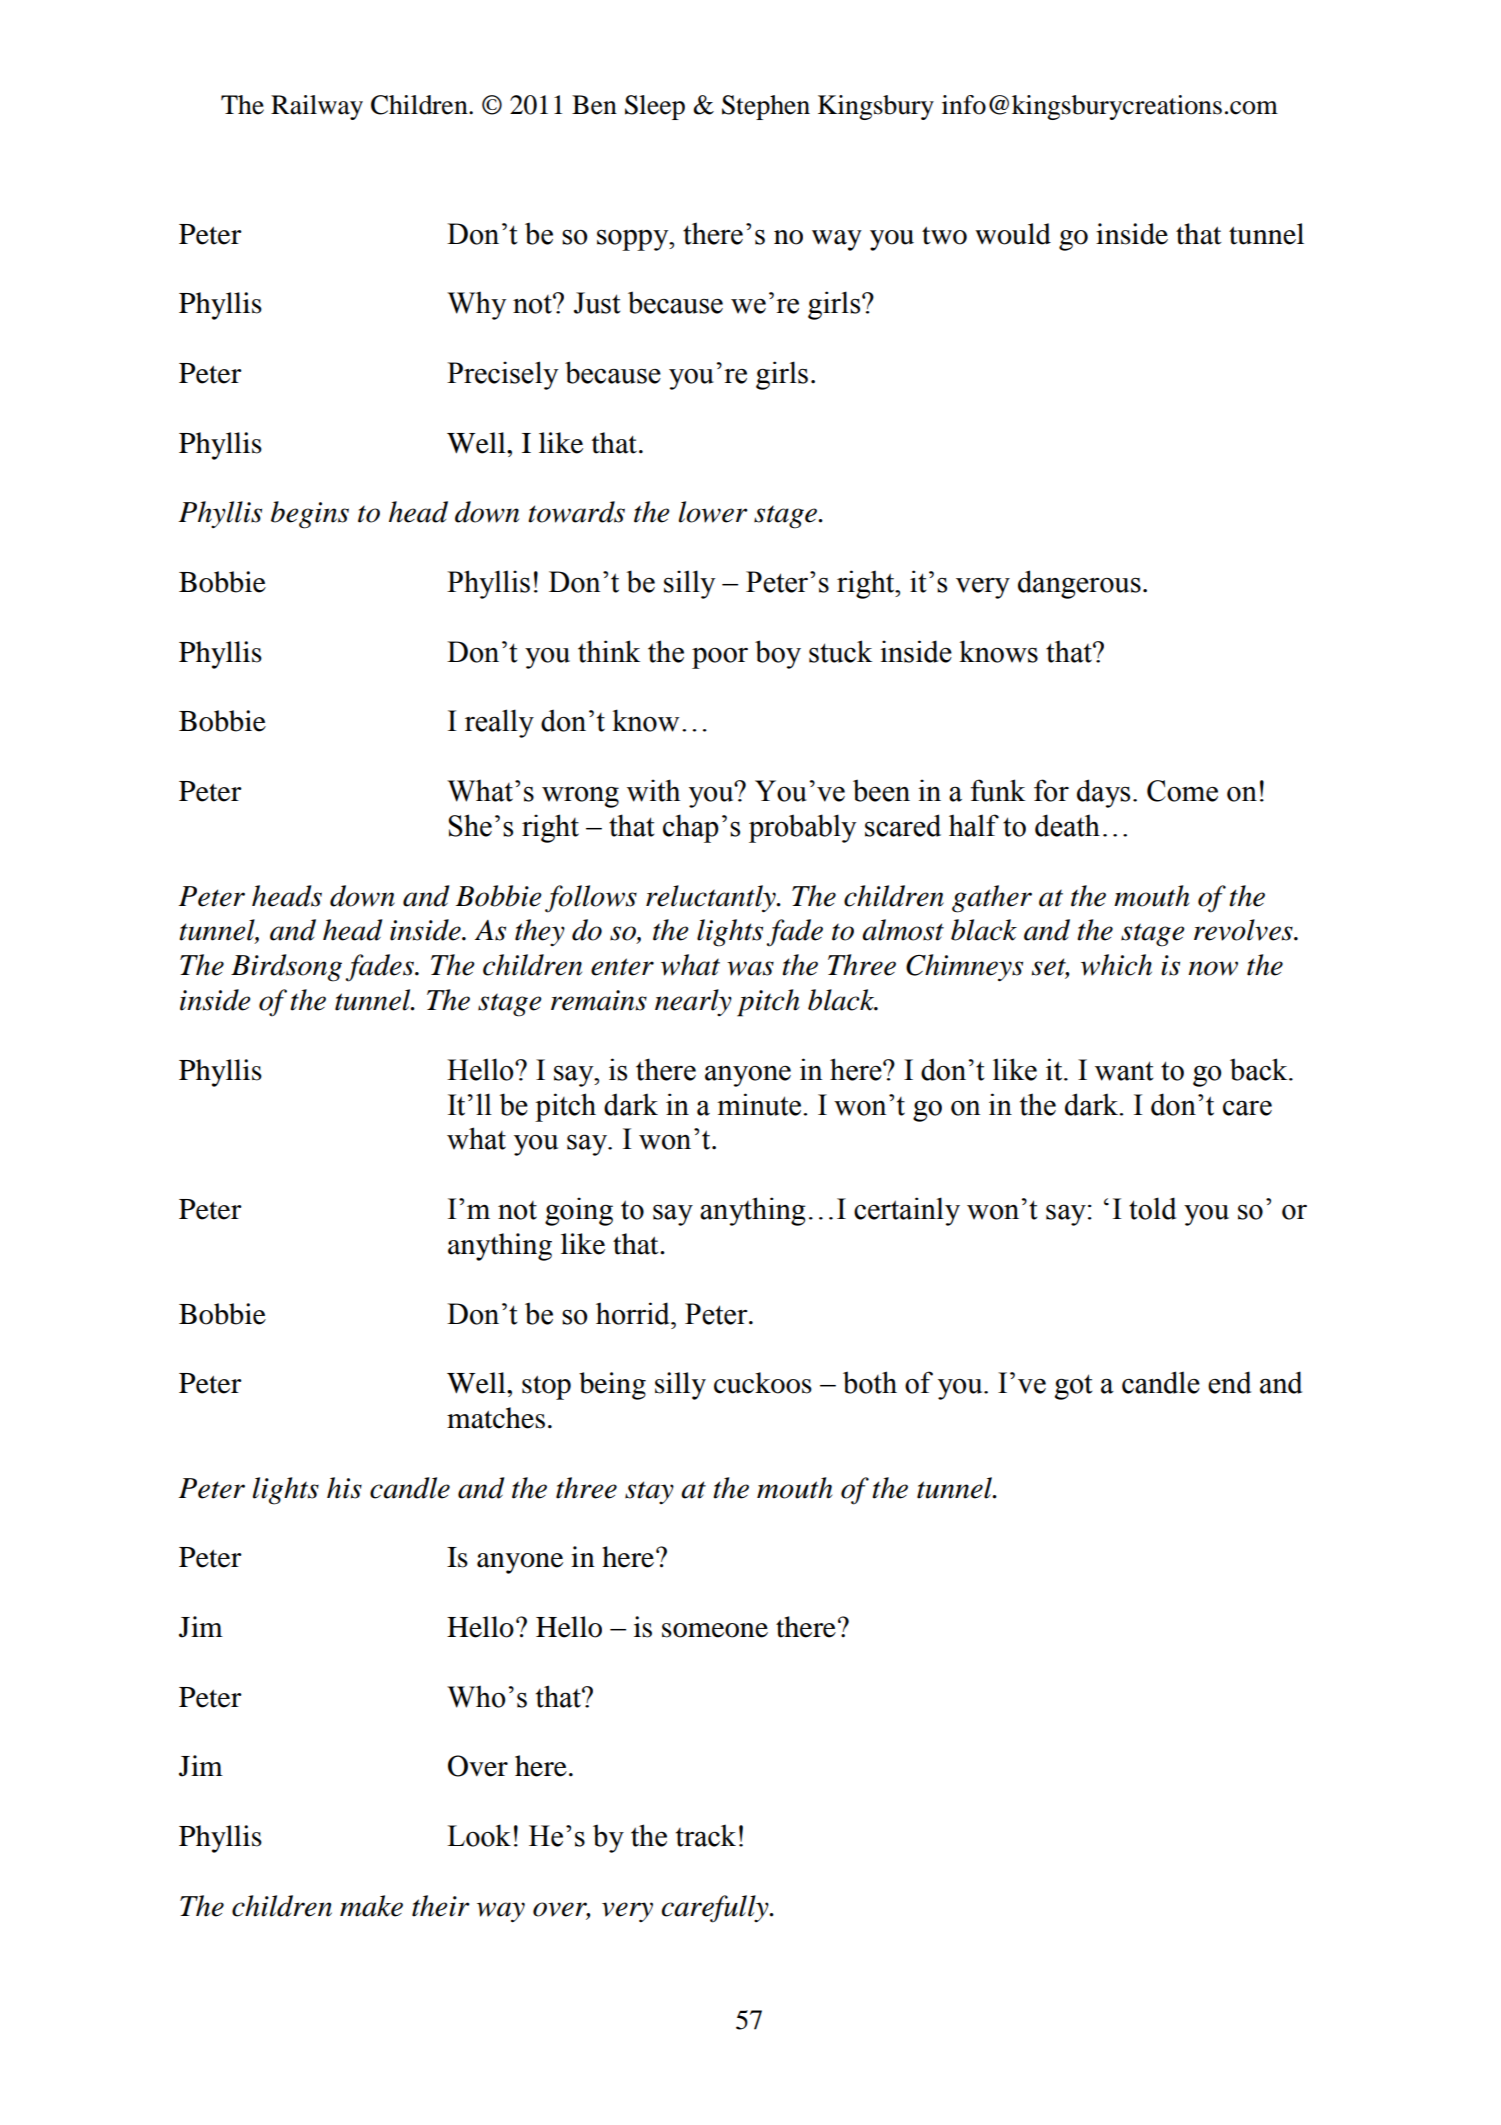 The height and width of the page is (2125, 1501). Describe the element at coordinates (496, 1418) in the page. I see `matches` at that location.
